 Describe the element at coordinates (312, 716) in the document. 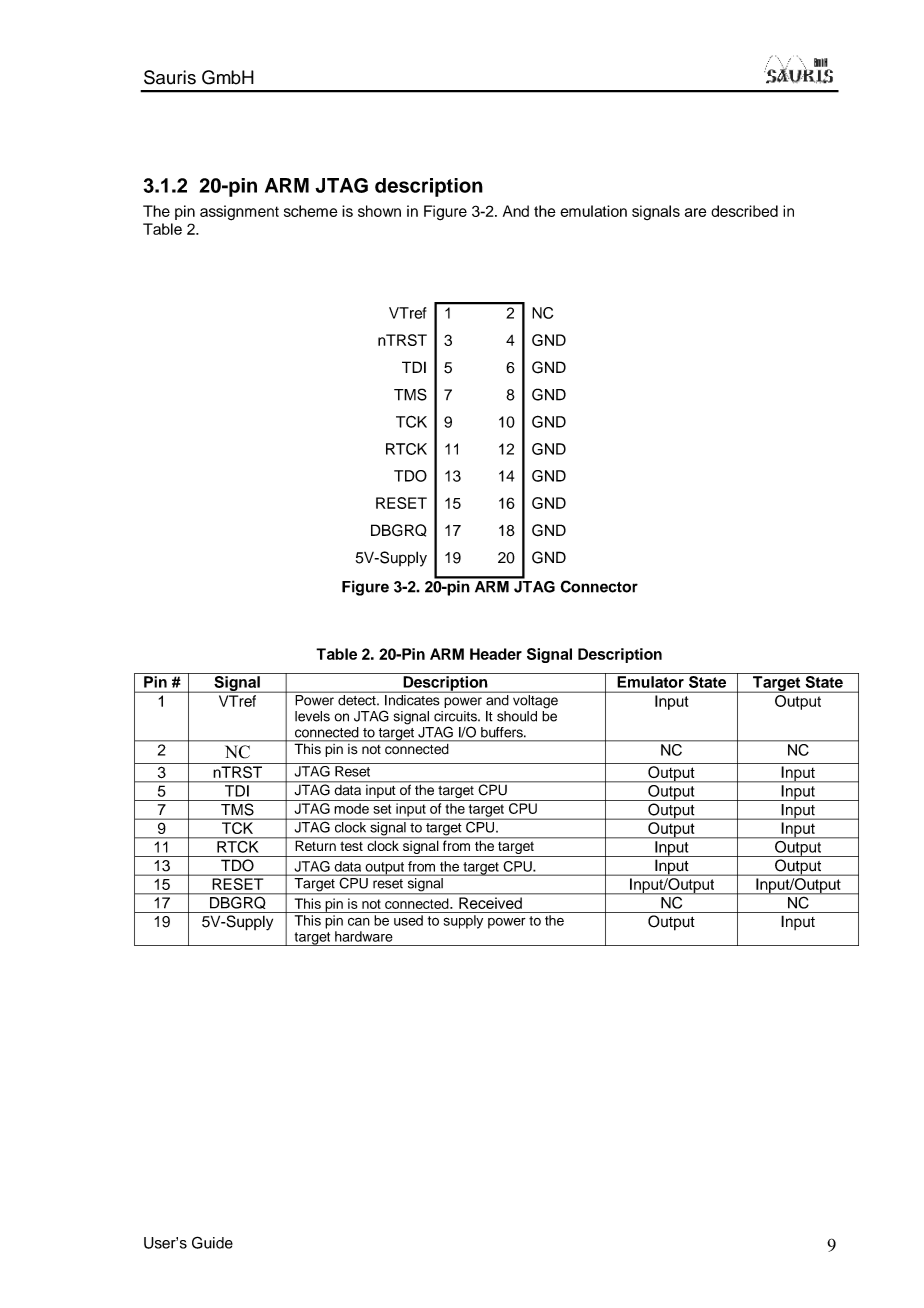

I see `levels` at that location.
